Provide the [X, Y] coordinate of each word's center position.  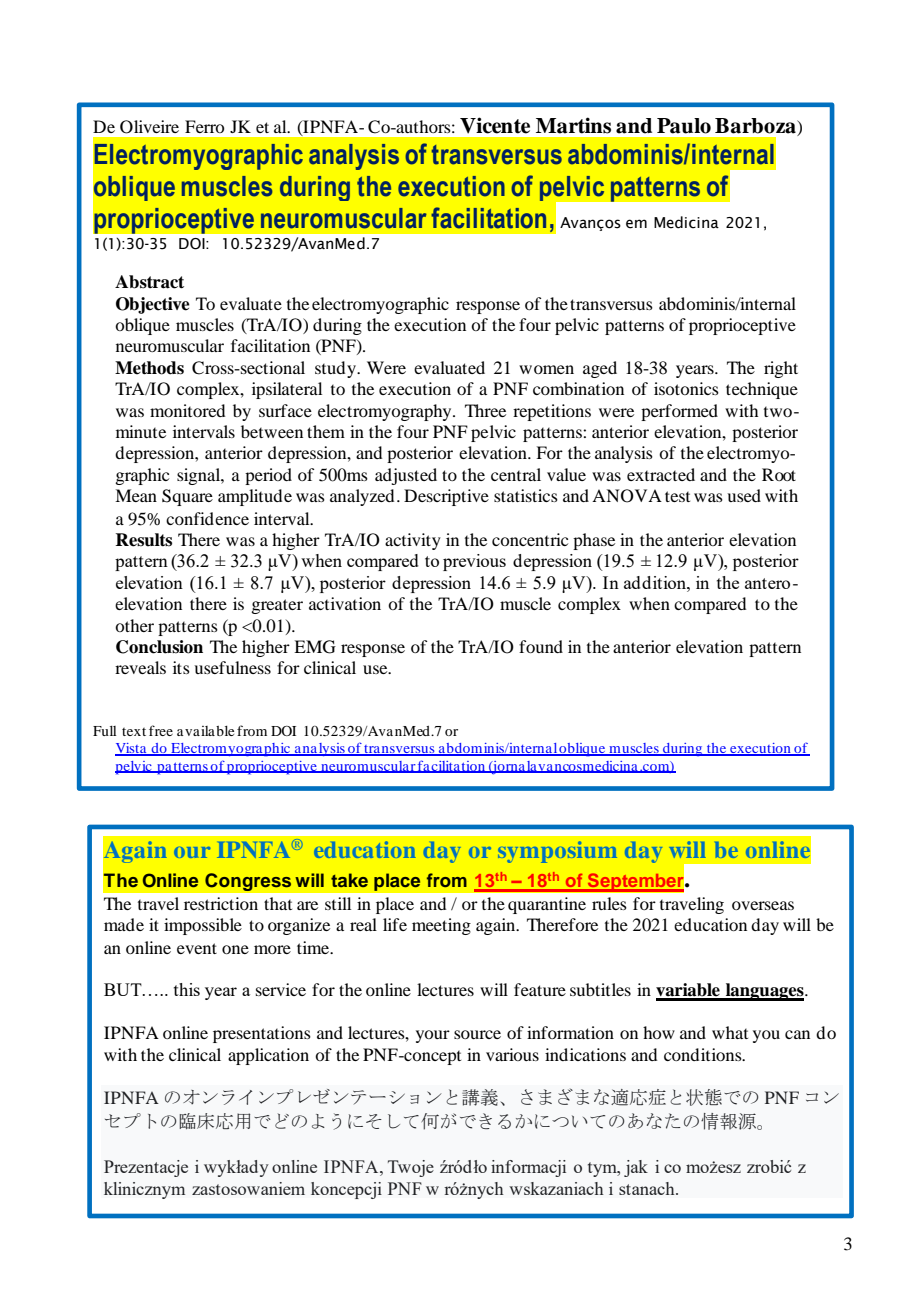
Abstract [149, 282]
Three [485, 410]
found [541, 646]
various [512, 1054]
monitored [187, 410]
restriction [221, 903]
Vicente [495, 125]
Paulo [684, 126]
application [268, 1056]
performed [679, 412]
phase [594, 541]
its [181, 667]
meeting [441, 926]
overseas [763, 905]
